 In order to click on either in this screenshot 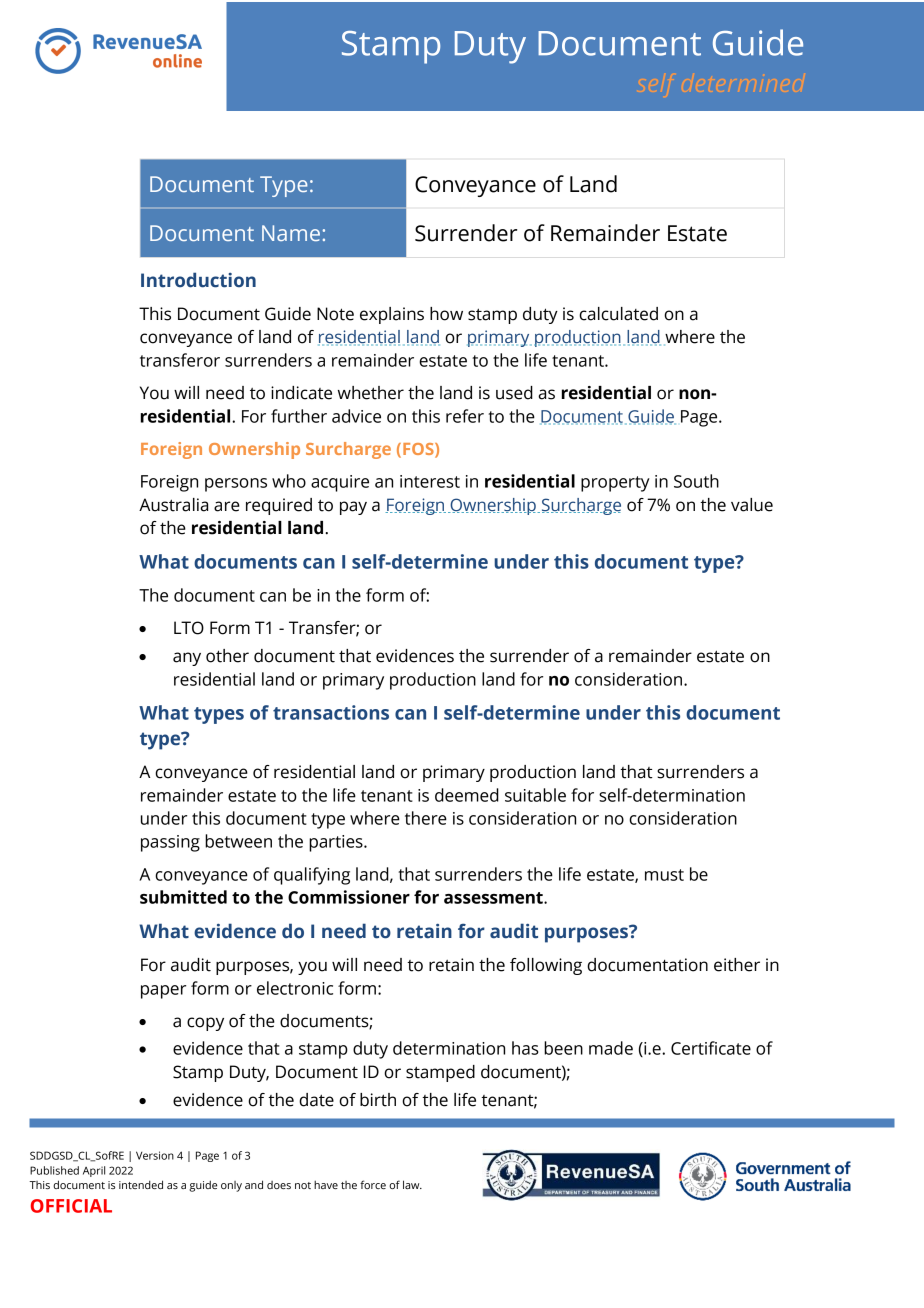, I will do `click(737, 965)`.
